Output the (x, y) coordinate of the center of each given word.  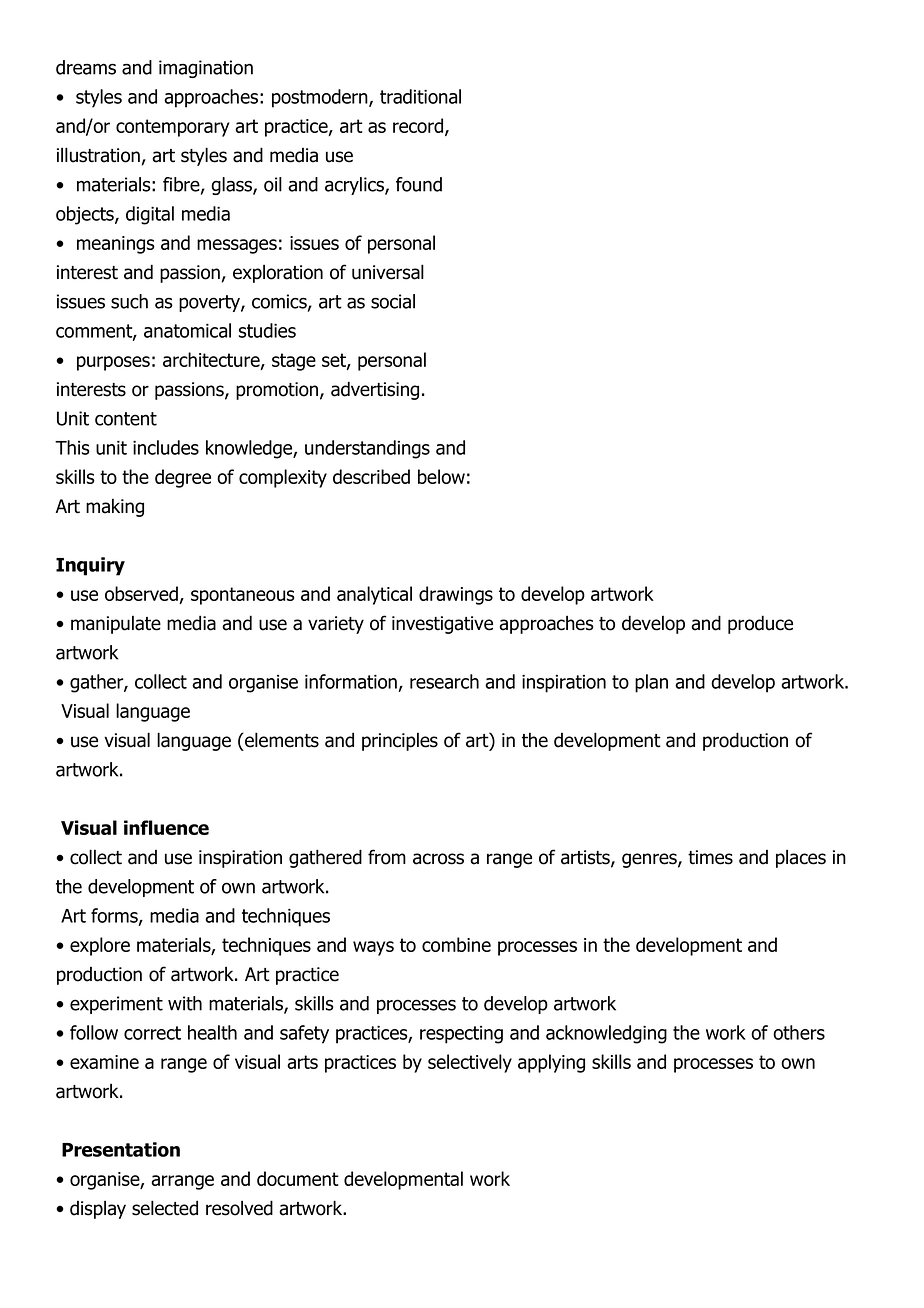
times (710, 857)
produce (760, 624)
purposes (113, 363)
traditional (420, 96)
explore (100, 946)
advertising (375, 390)
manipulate (116, 625)
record (419, 127)
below (441, 476)
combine (456, 944)
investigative (442, 625)
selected (165, 1208)
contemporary (172, 128)
